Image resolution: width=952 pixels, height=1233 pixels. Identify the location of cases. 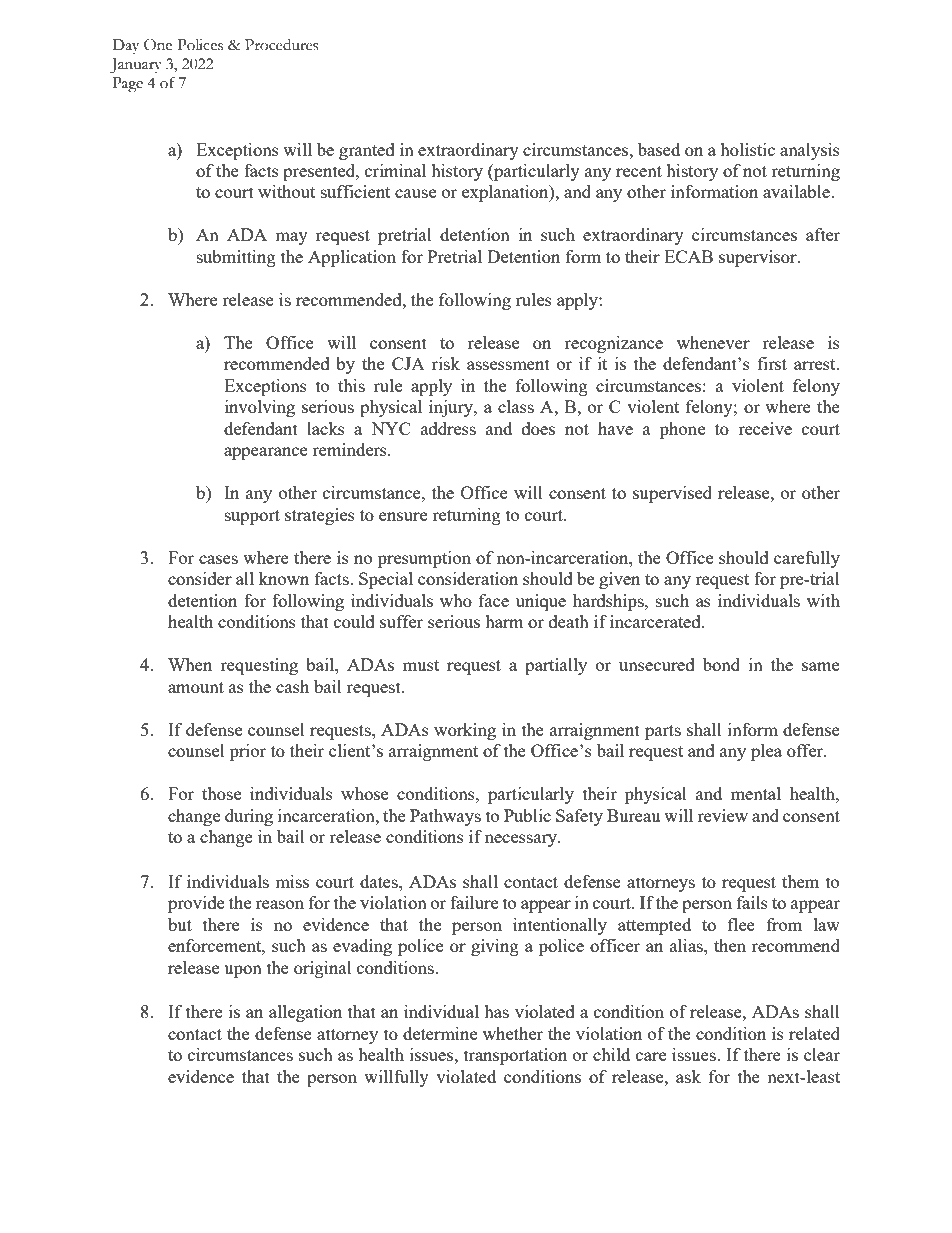
(218, 559).
